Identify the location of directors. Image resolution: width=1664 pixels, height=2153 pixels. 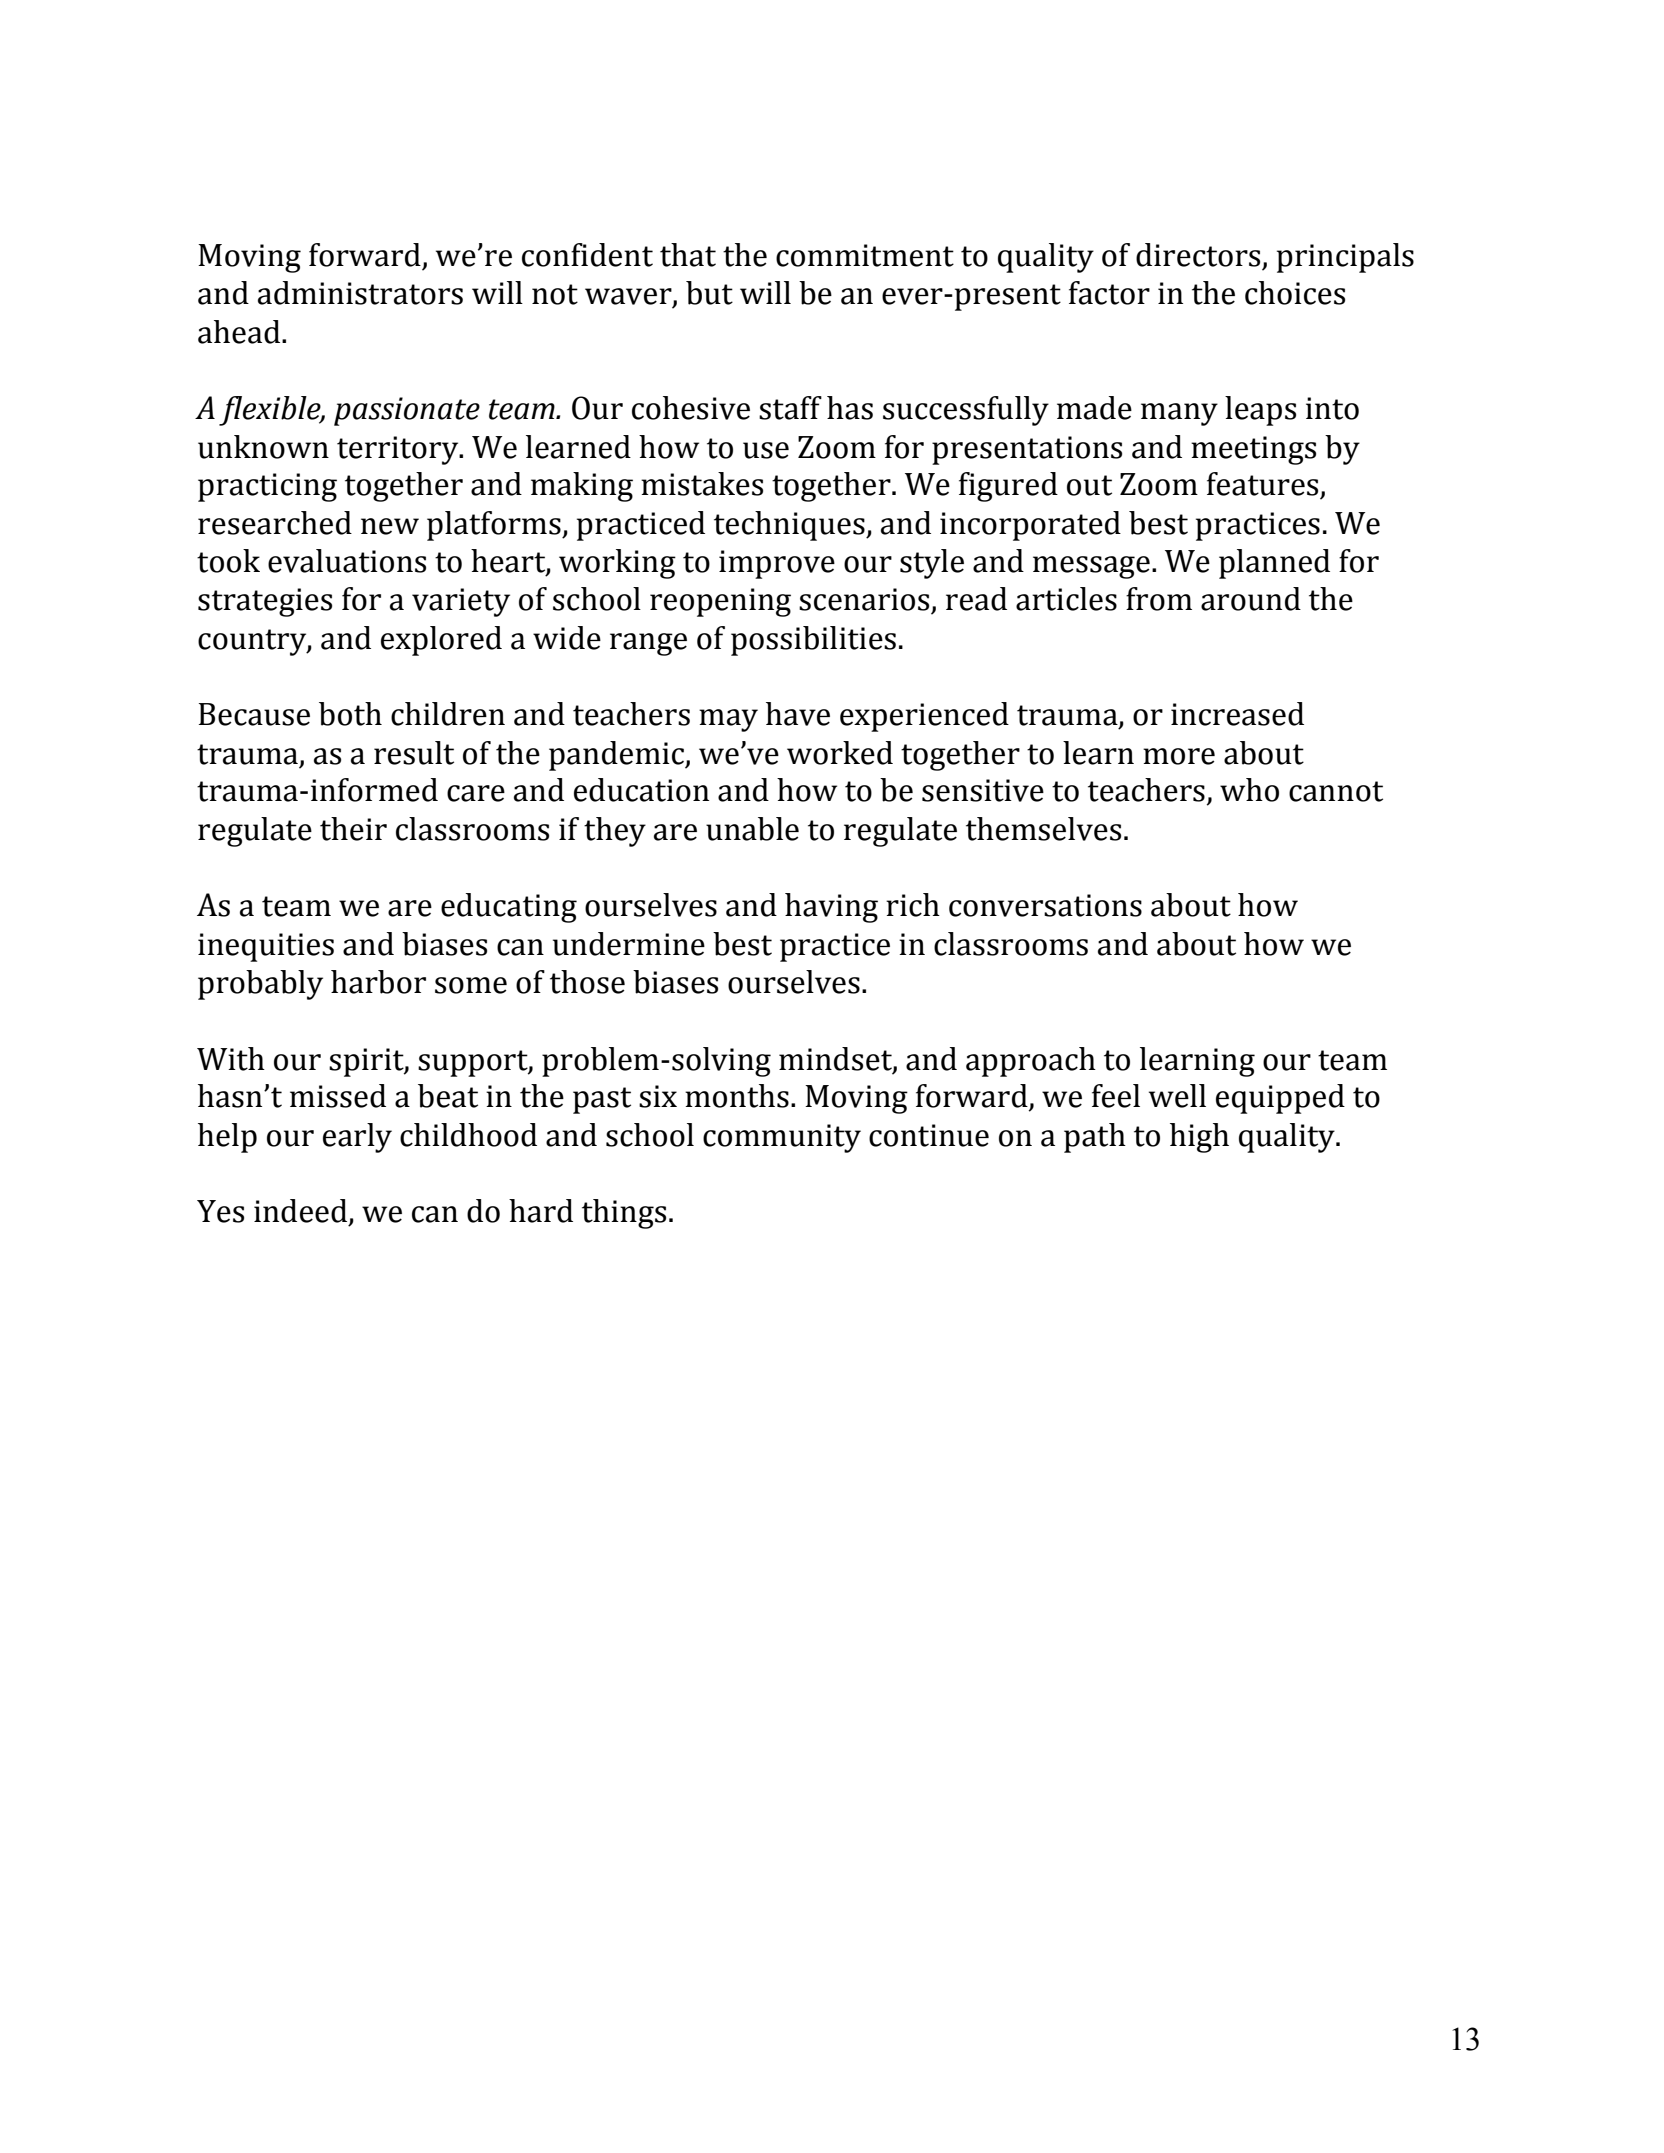
(1198, 255).
